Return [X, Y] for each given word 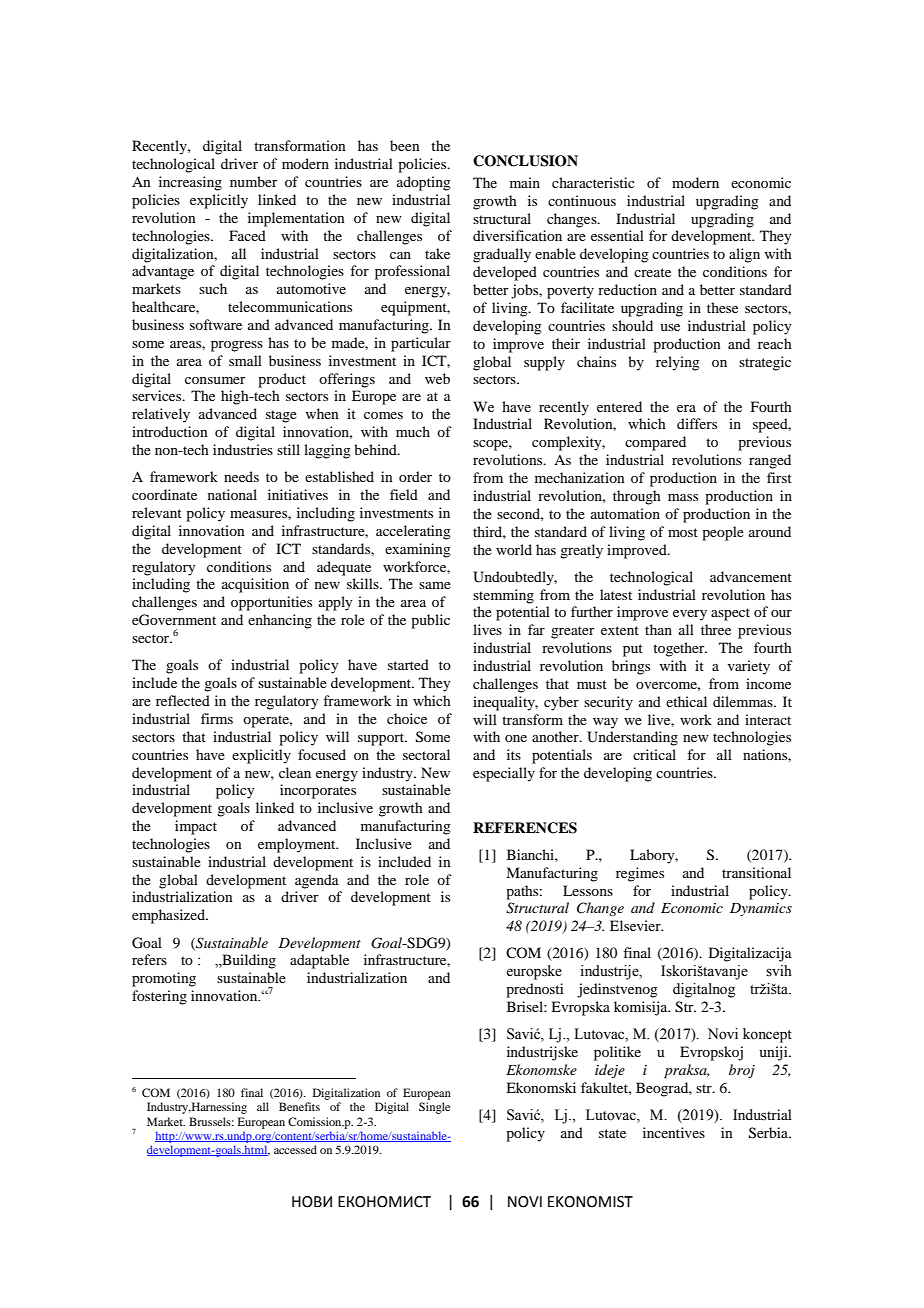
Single [434, 1108]
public [430, 621]
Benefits [299, 1106]
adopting [424, 183]
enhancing [280, 621]
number [254, 181]
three [716, 629]
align [744, 255]
